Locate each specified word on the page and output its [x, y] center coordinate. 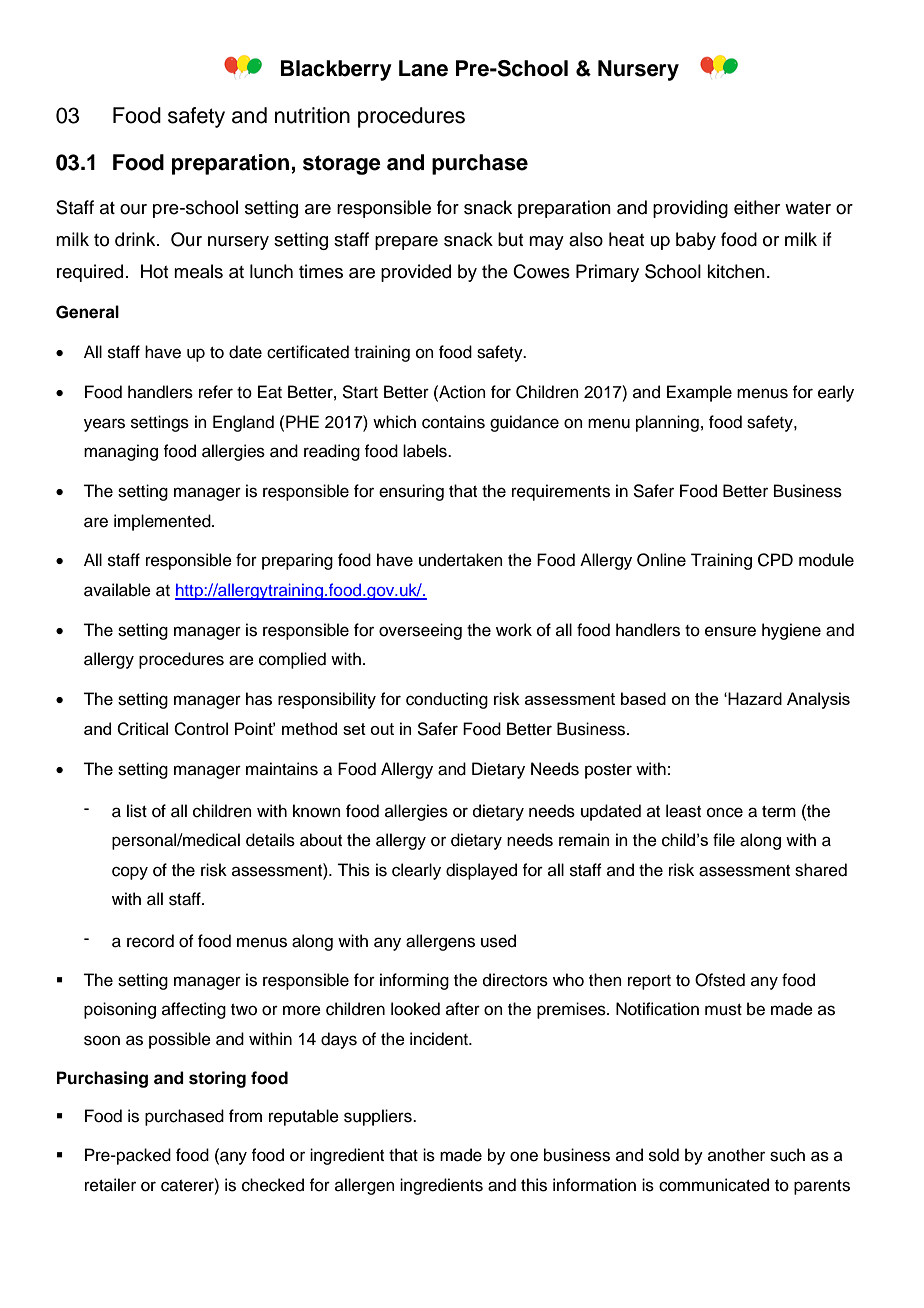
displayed [481, 871]
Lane [423, 68]
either [757, 207]
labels [426, 451]
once [725, 812]
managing [121, 452]
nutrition [312, 115]
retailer [110, 1185]
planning [667, 423]
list [137, 811]
